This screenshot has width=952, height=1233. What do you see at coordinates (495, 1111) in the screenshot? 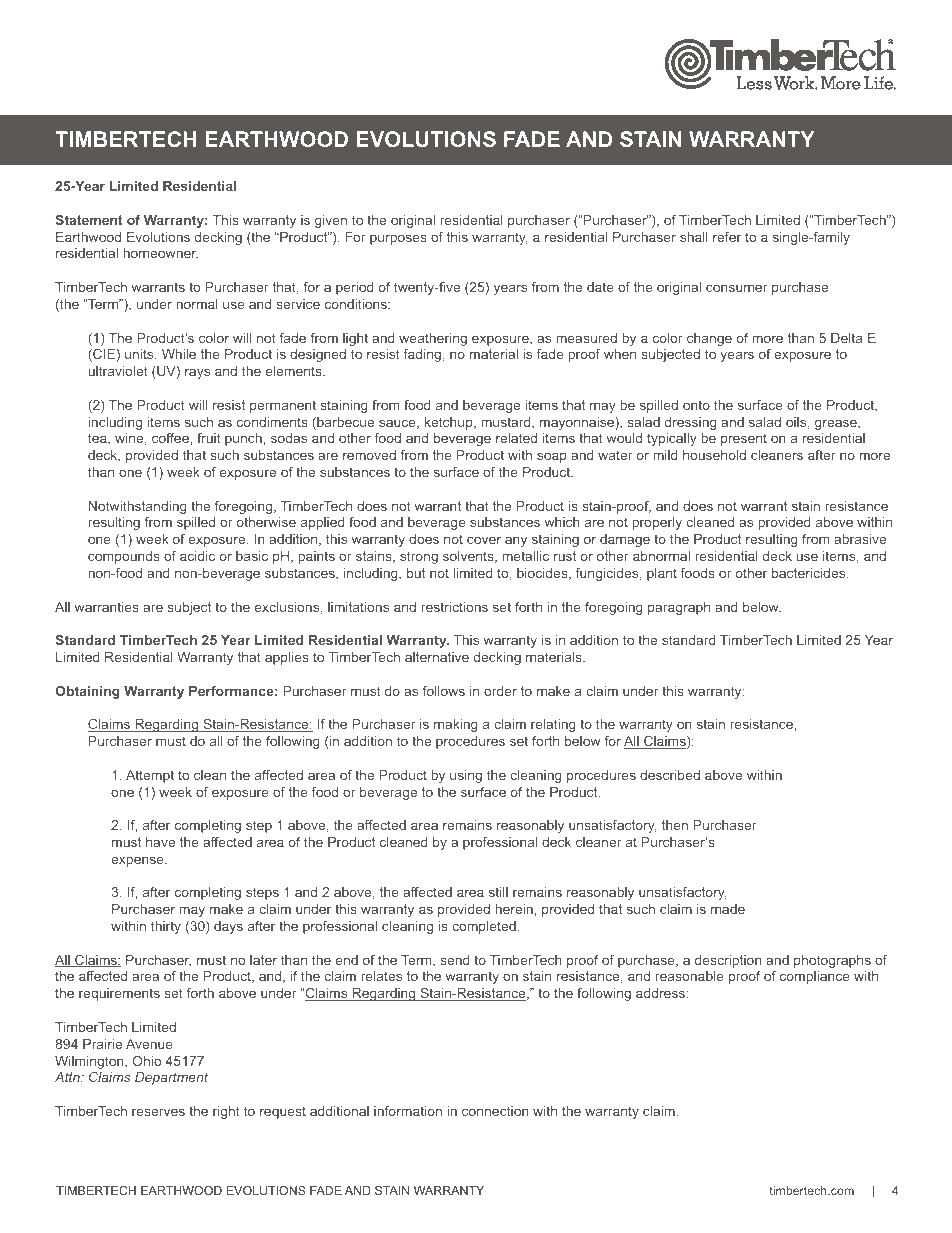
I see `connection` at bounding box center [495, 1111].
